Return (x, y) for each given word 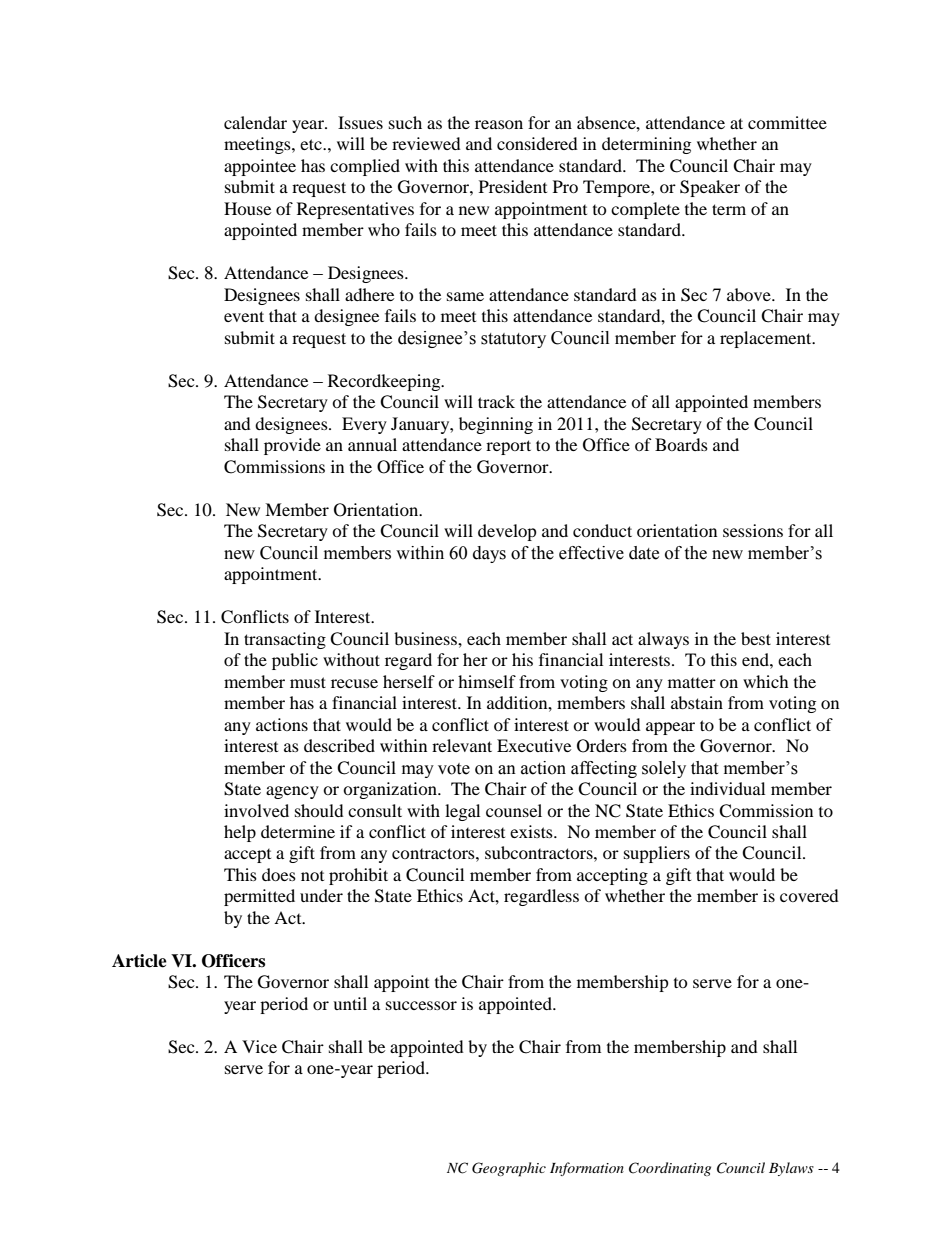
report (508, 447)
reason (499, 124)
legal (462, 812)
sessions (753, 530)
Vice (259, 1046)
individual (727, 788)
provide (292, 446)
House (247, 208)
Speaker (710, 188)
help (240, 833)
